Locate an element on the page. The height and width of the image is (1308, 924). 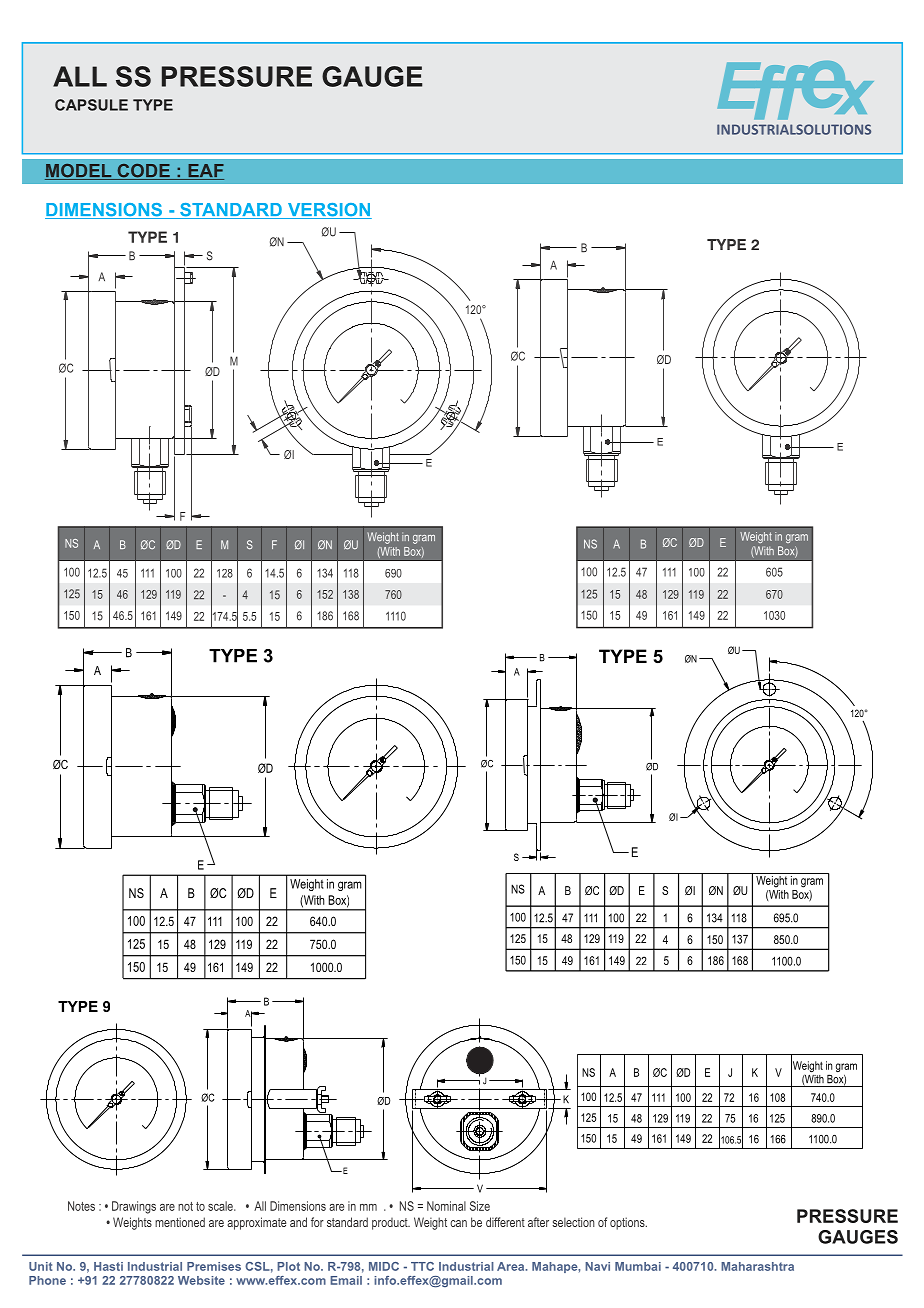
product is located at coordinates (391, 1224).
